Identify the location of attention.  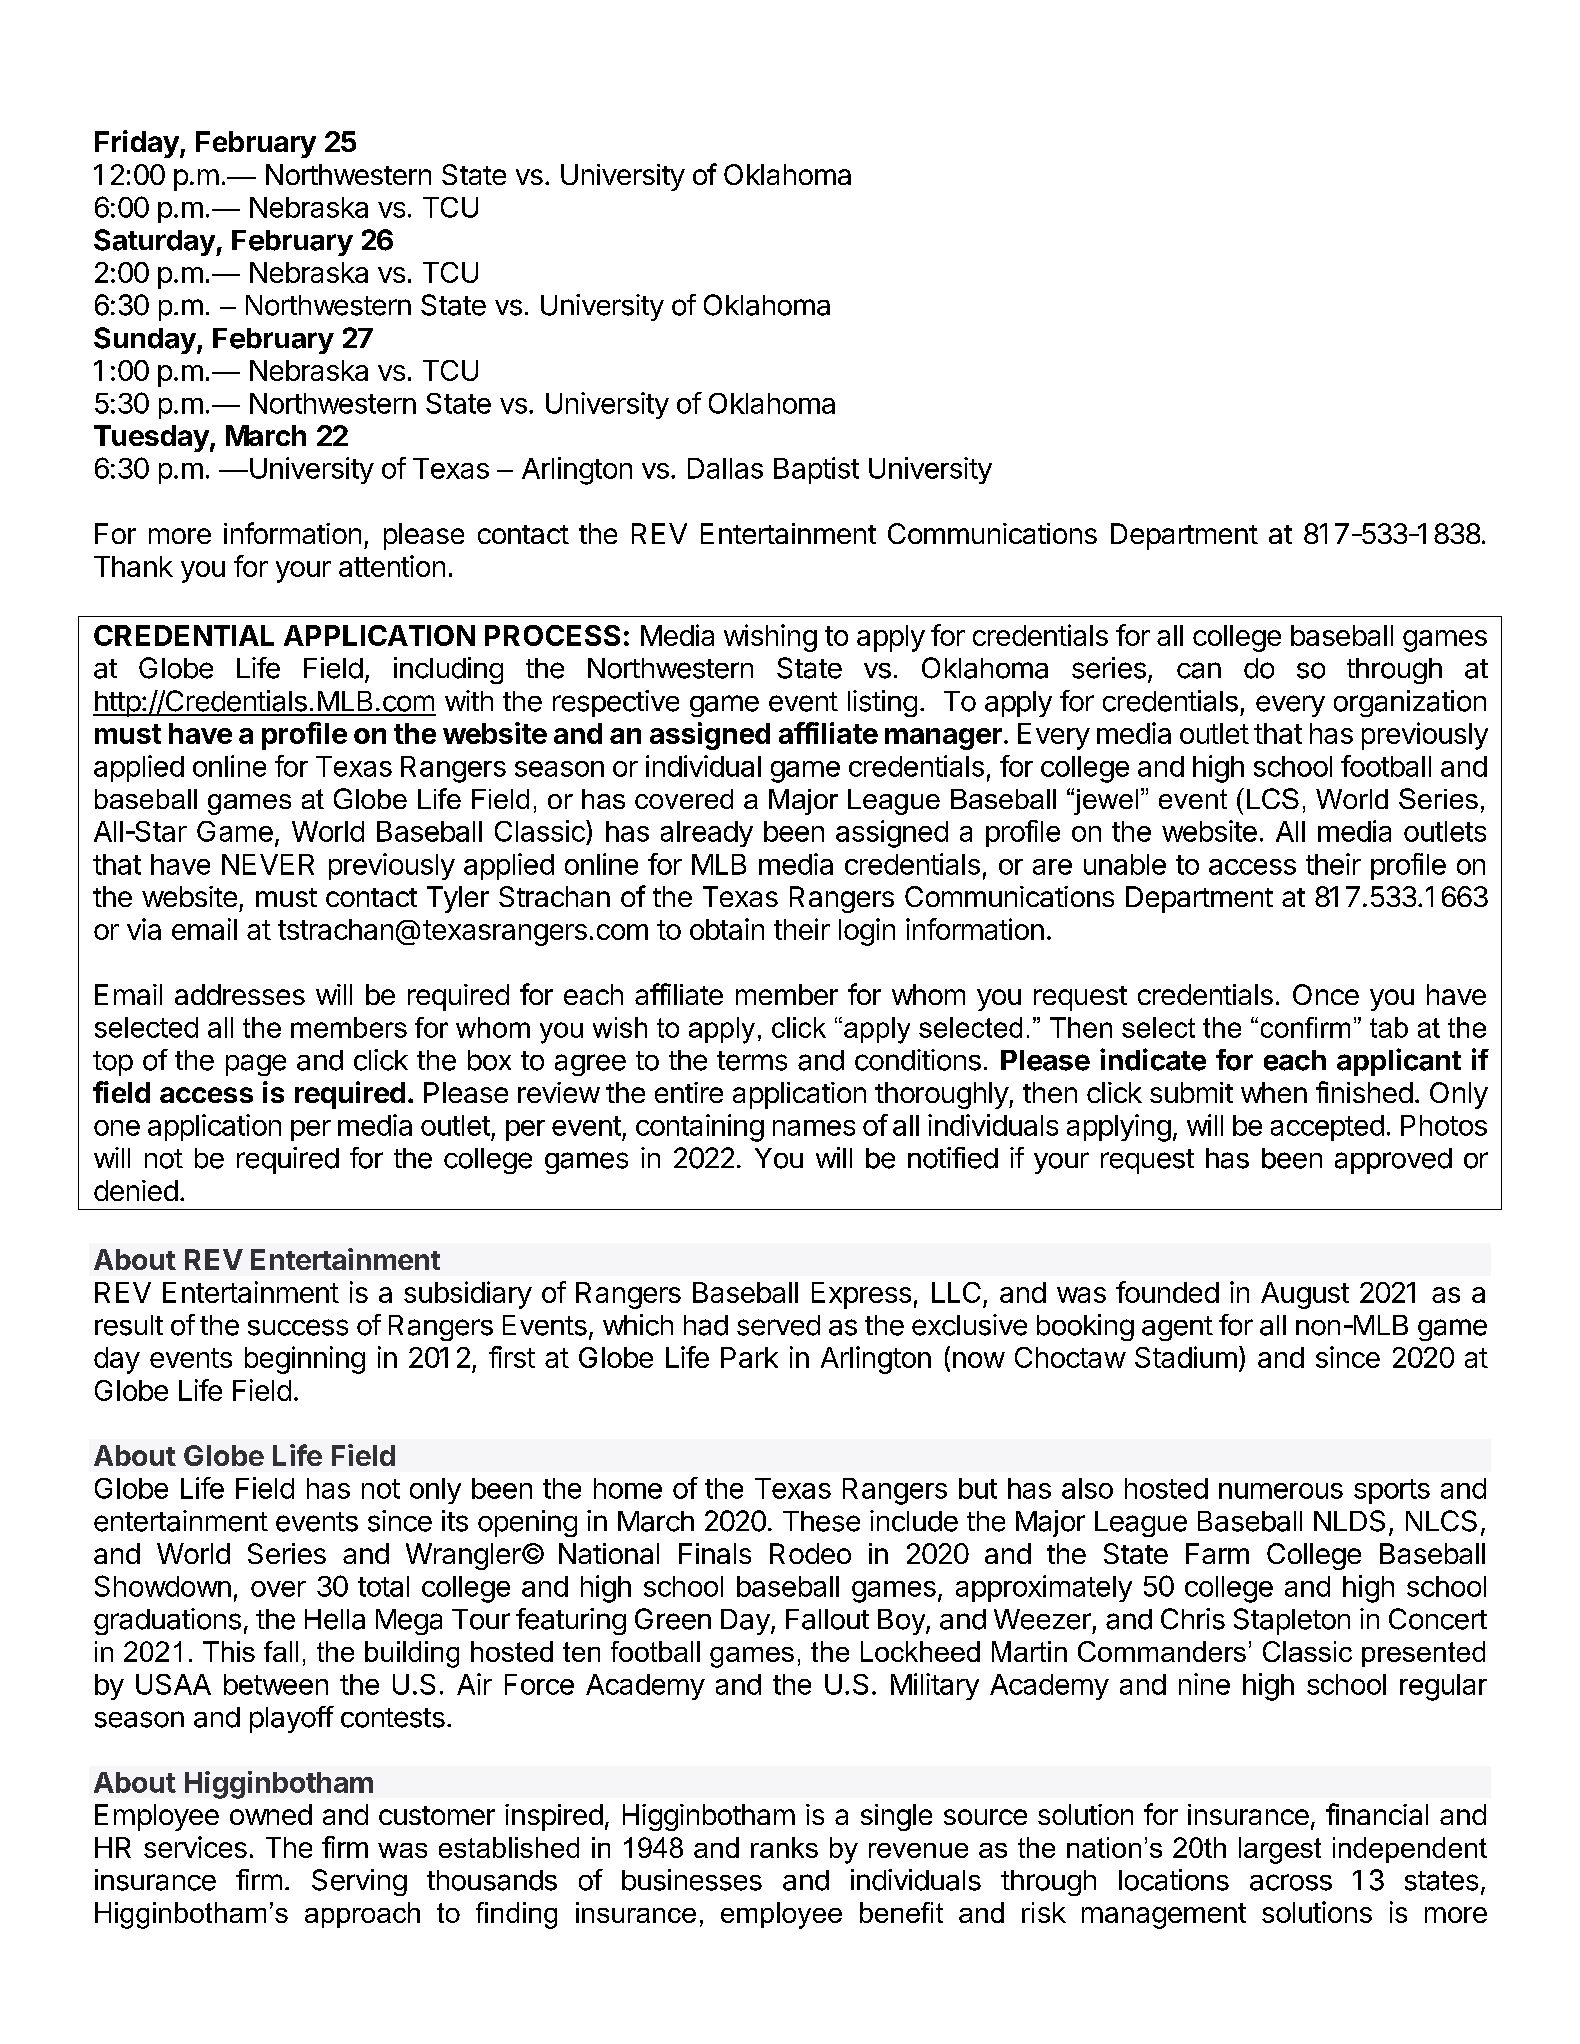
(392, 566).
